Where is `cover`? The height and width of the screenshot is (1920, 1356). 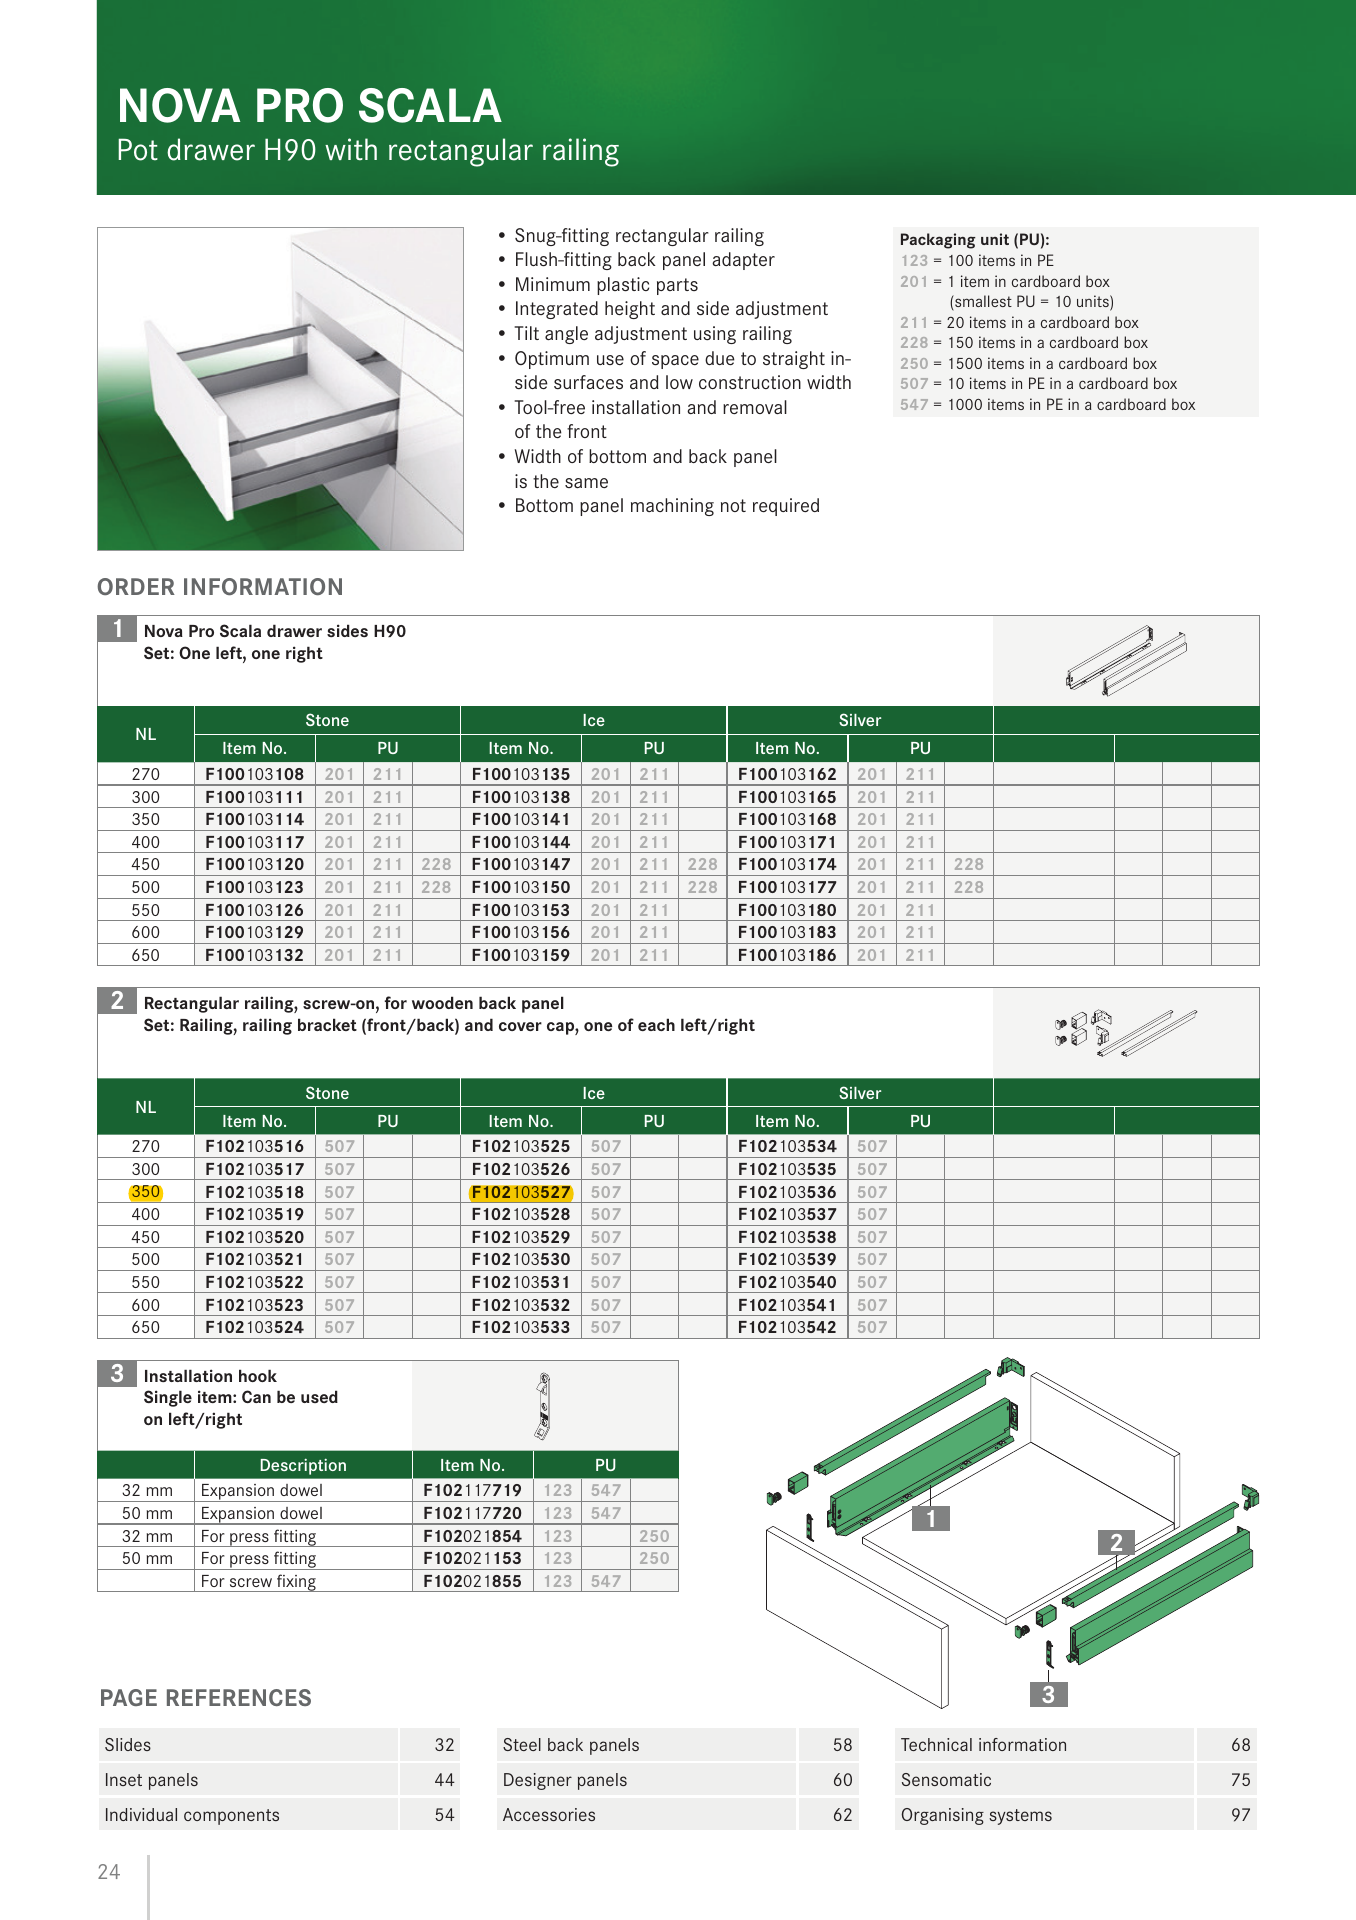
cover is located at coordinates (520, 1026).
